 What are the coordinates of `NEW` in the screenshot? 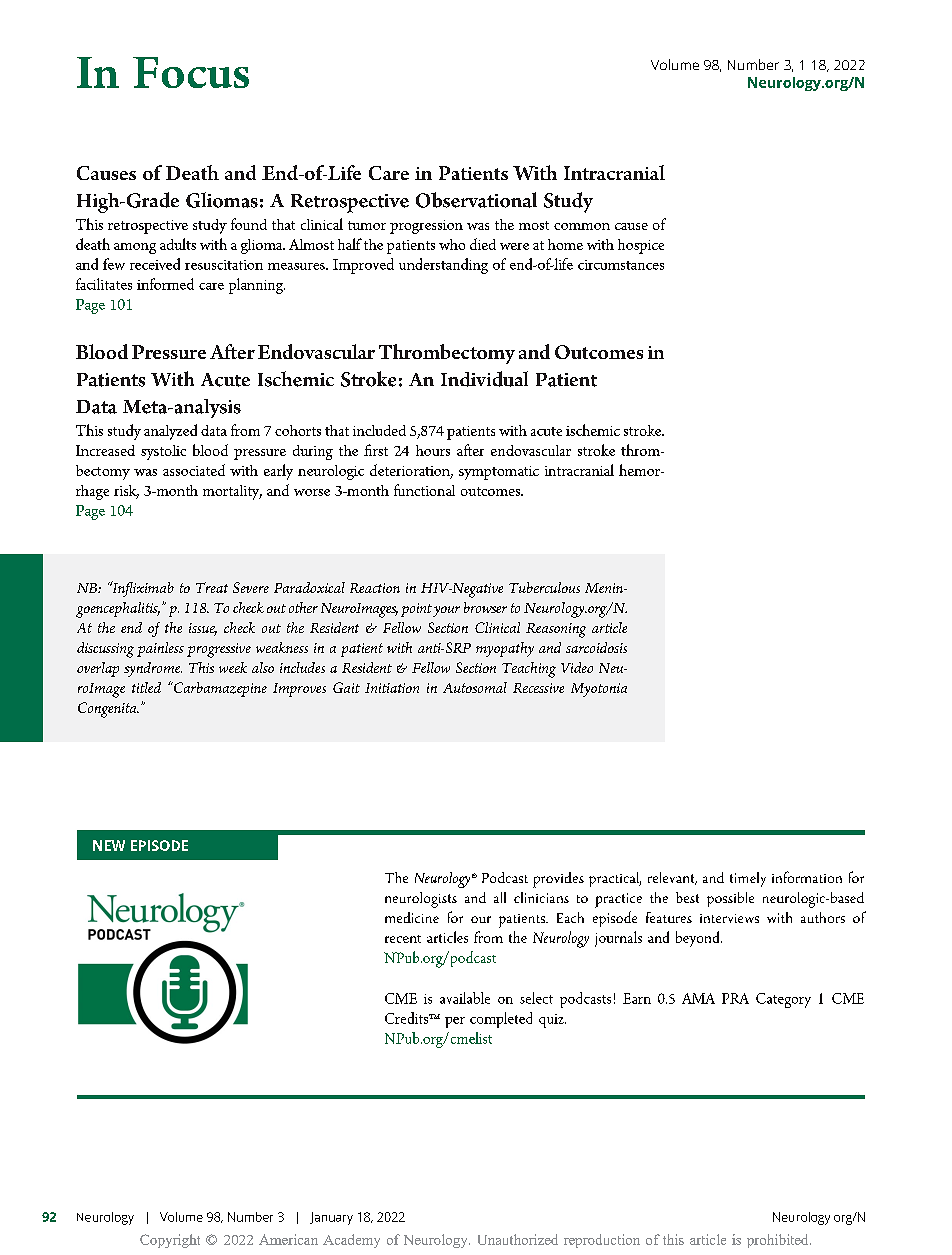 It's located at (109, 845).
